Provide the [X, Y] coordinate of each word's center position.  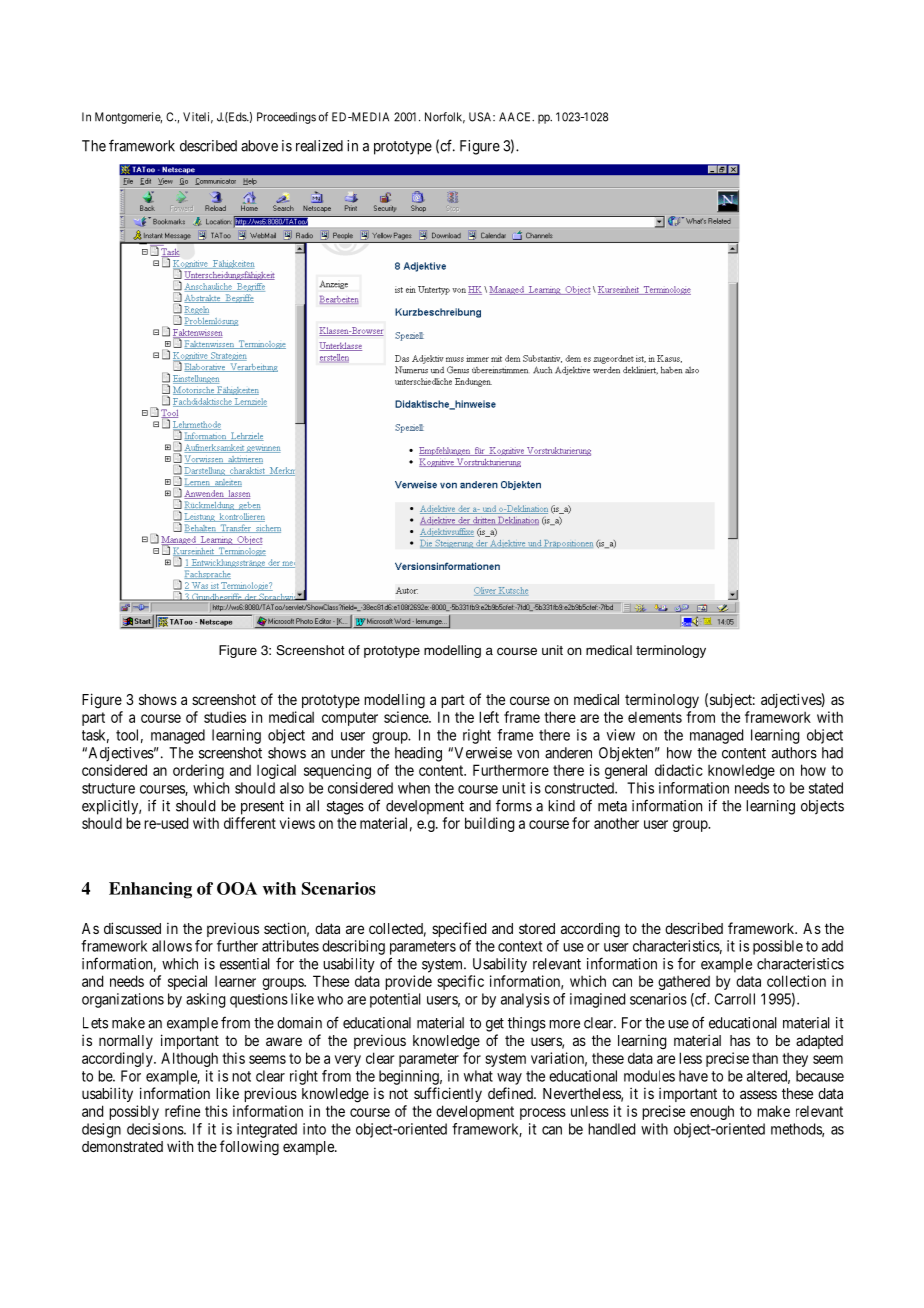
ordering [198, 771]
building [490, 824]
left [489, 717]
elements [655, 717]
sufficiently [448, 1094]
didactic [679, 770]
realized [319, 146]
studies [225, 717]
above [259, 146]
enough [712, 1112]
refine [182, 1111]
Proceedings [286, 118]
